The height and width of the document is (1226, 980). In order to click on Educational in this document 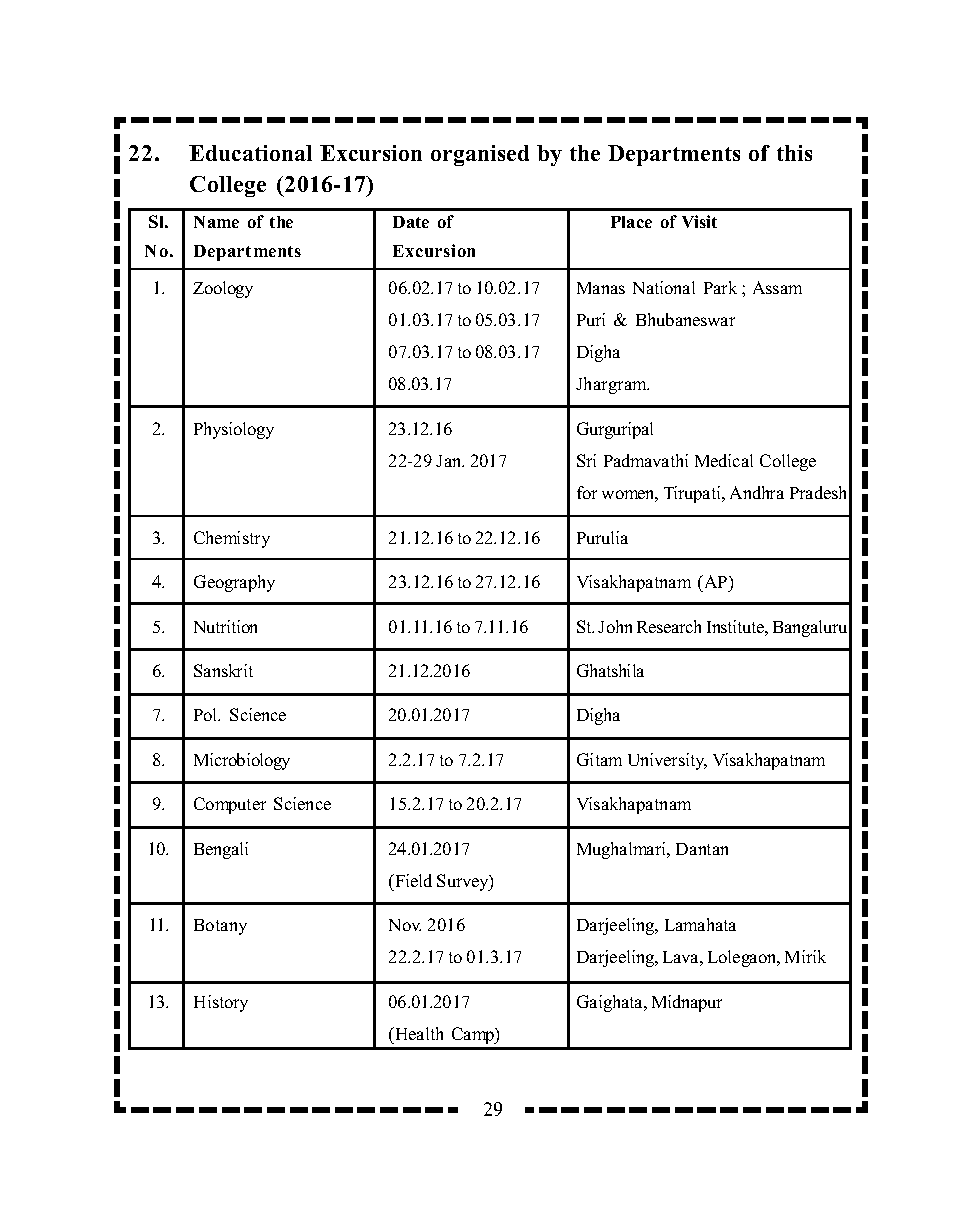, I will do `click(250, 153)`.
